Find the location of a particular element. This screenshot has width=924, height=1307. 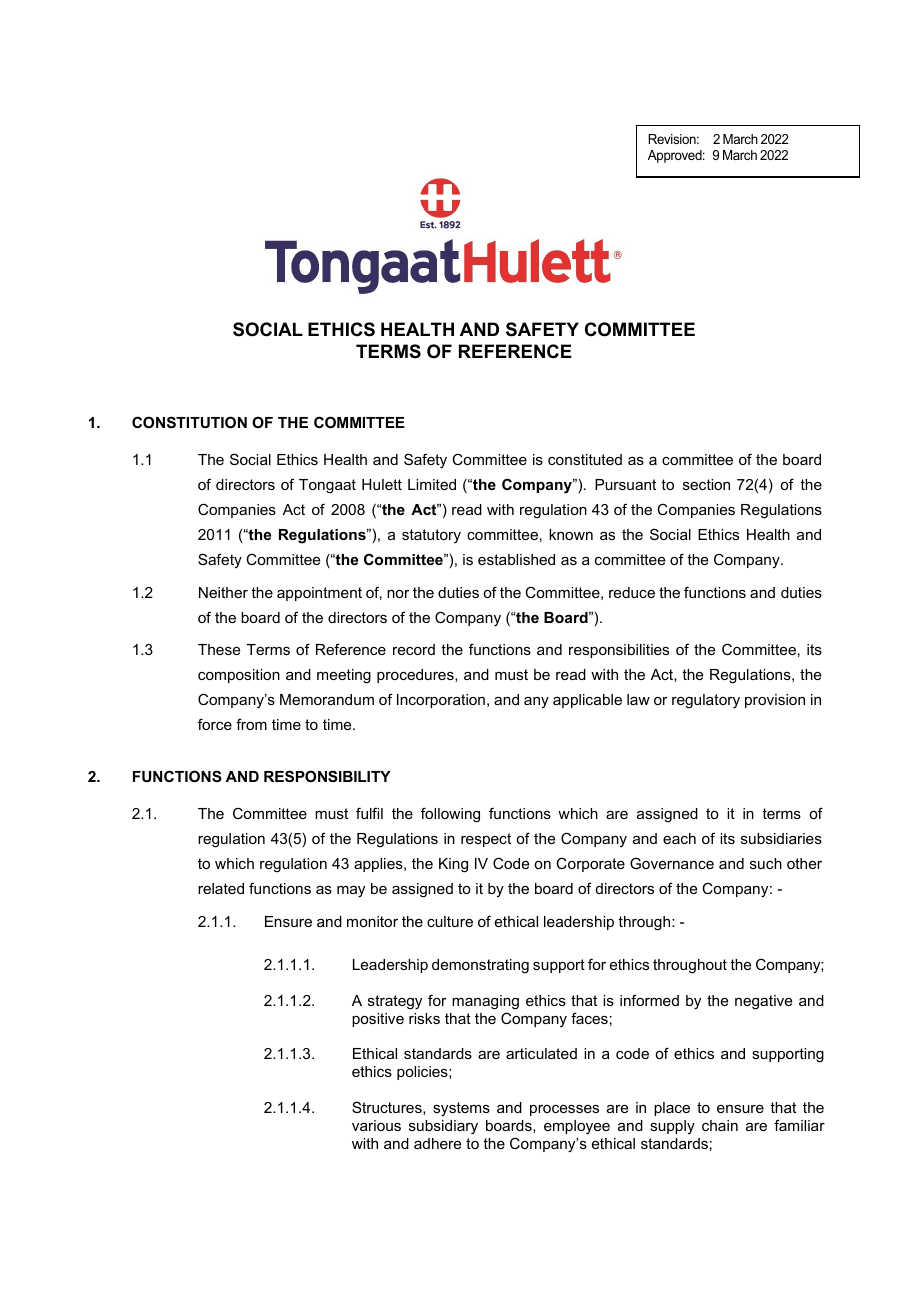

constituted is located at coordinates (585, 459).
